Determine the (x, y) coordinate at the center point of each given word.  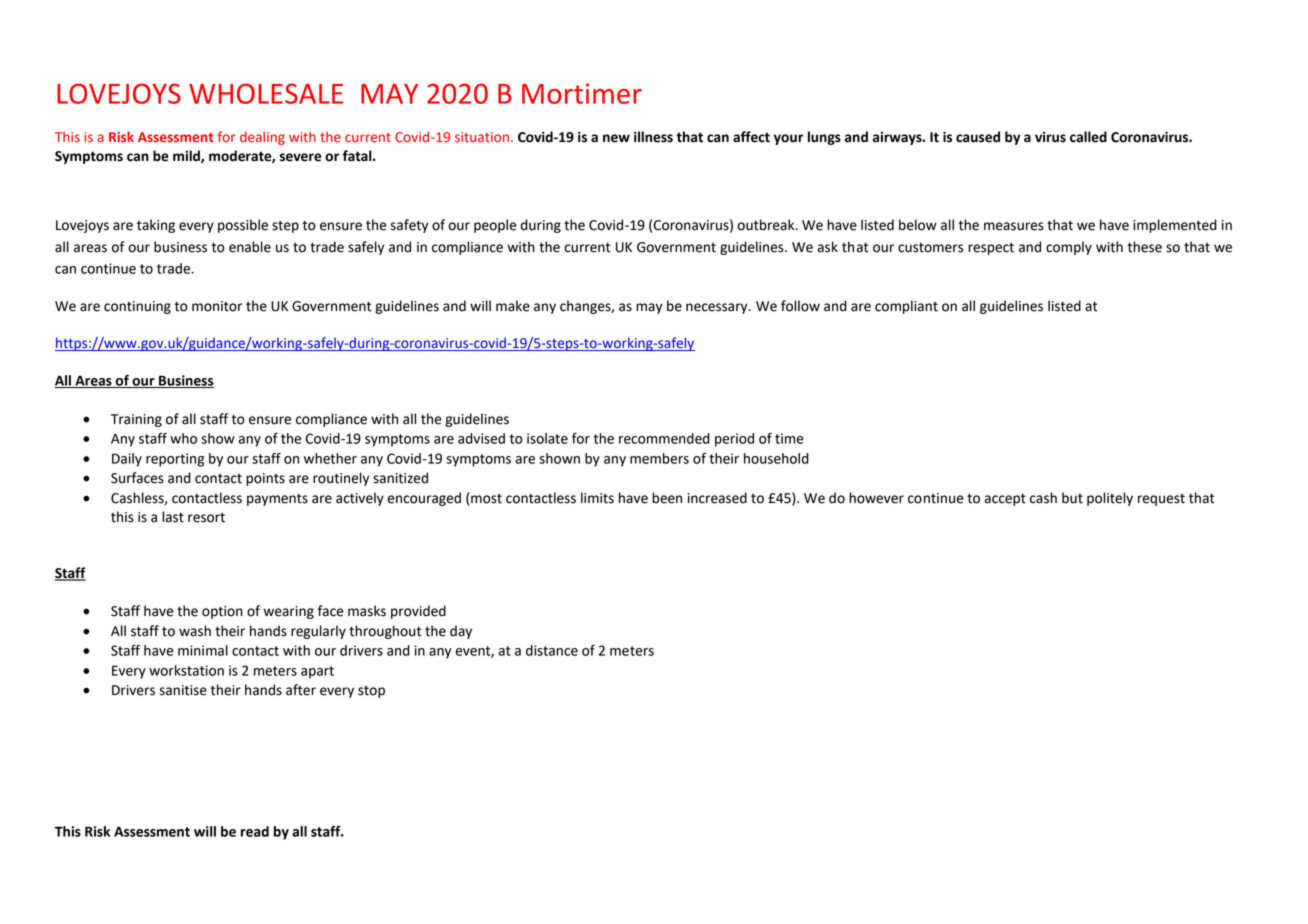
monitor (217, 306)
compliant (906, 307)
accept (1005, 500)
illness (653, 137)
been (667, 498)
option (222, 612)
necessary (718, 308)
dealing (262, 138)
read (255, 831)
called (1088, 137)
